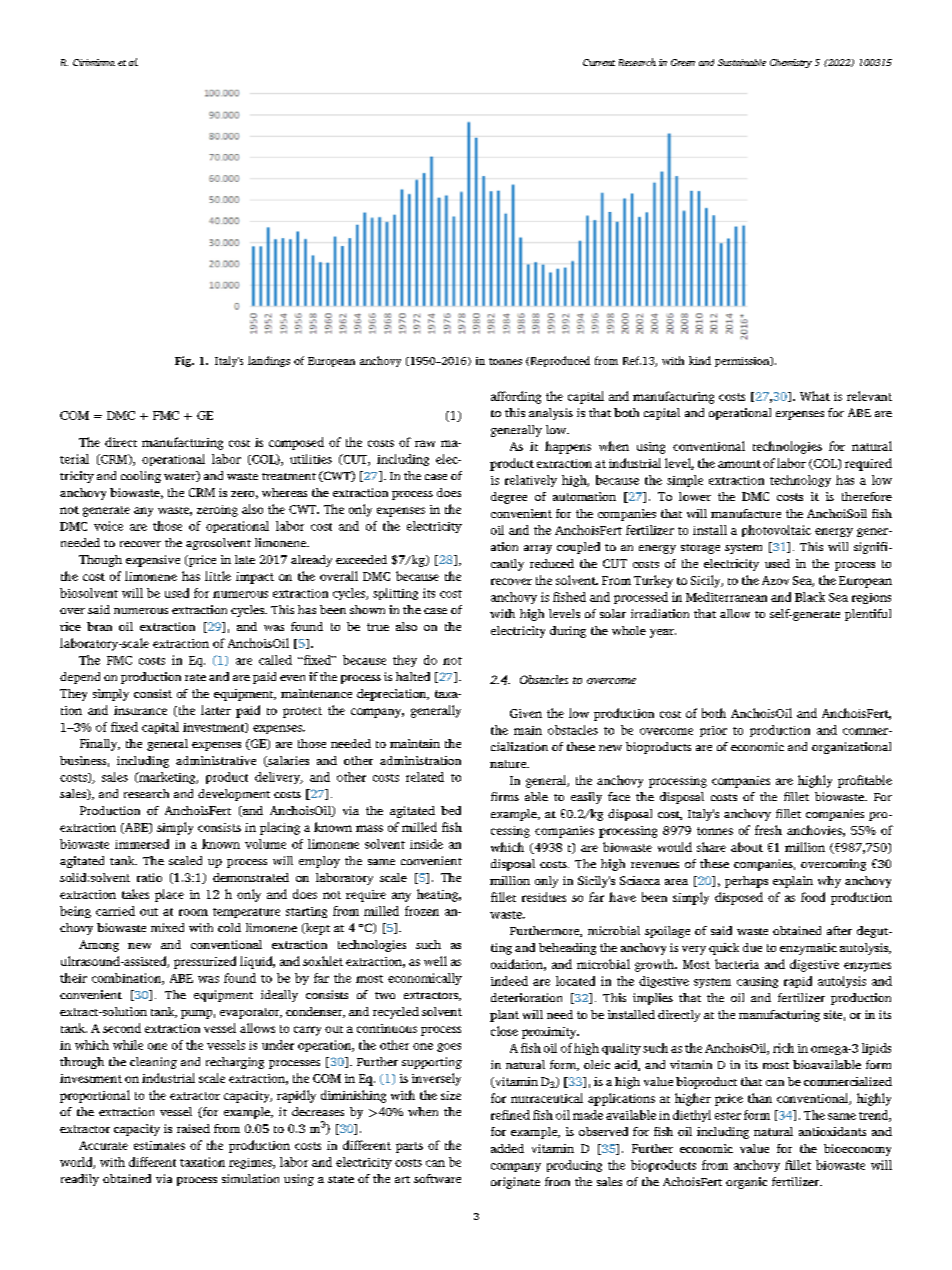 The height and width of the image is (1270, 952). I want to click on frozen, so click(422, 911).
